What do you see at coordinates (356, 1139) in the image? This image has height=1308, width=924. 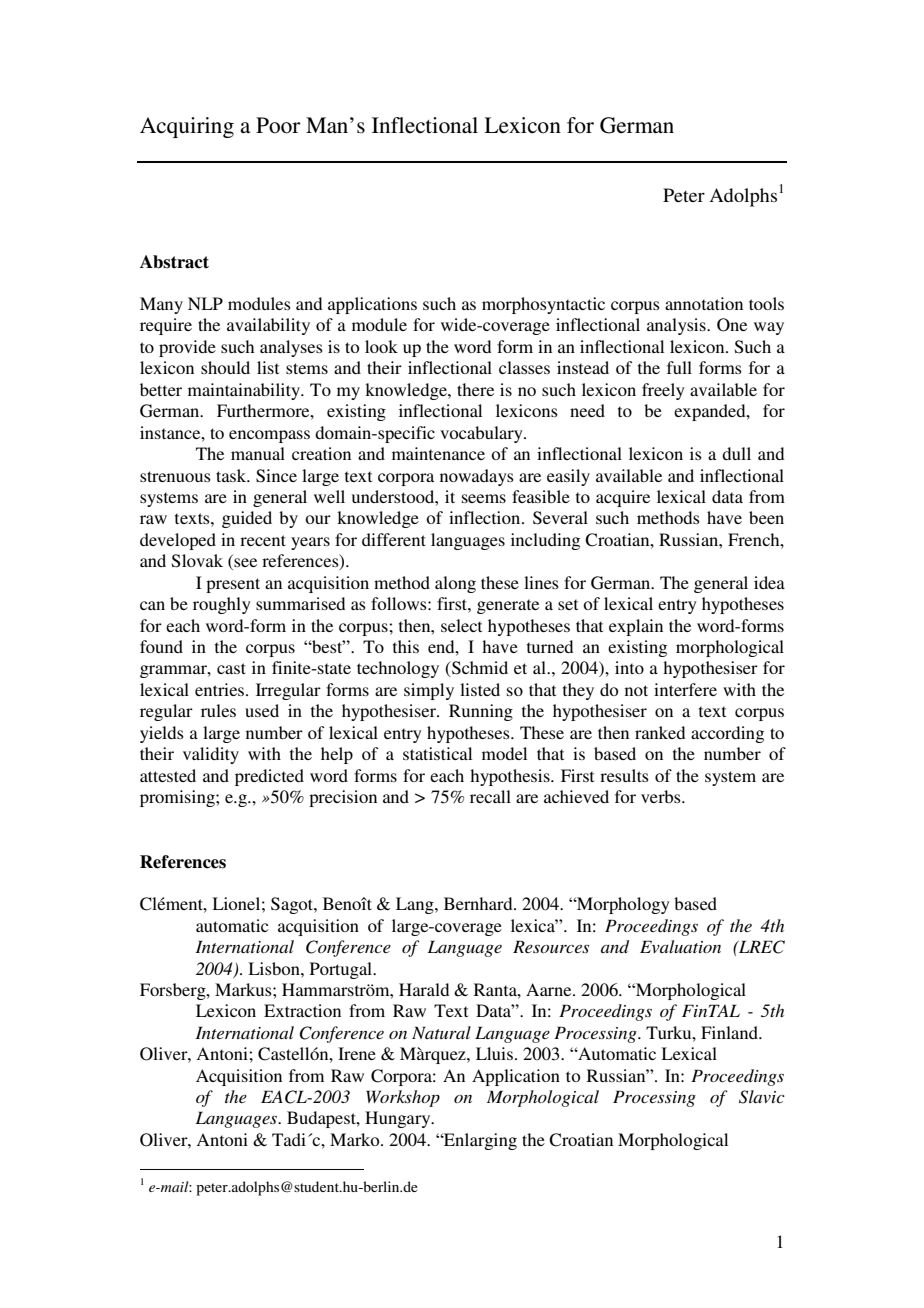 I see `Marko` at bounding box center [356, 1139].
